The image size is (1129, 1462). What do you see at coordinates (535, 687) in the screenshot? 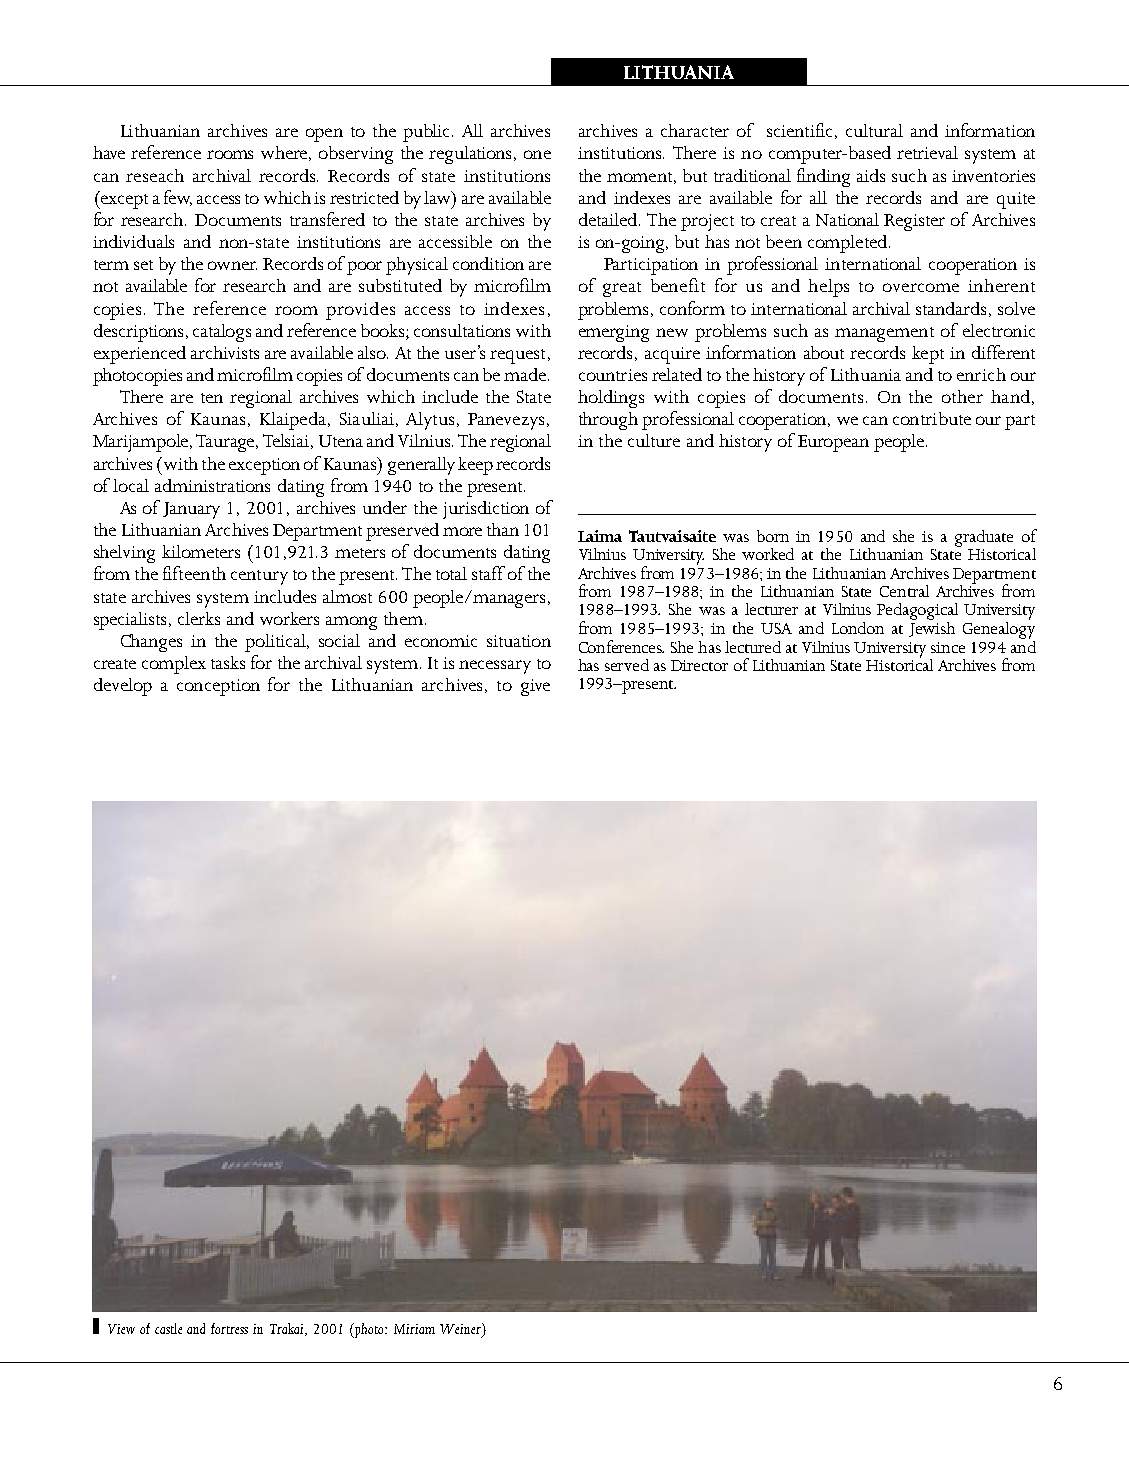
I see `give` at bounding box center [535, 687].
